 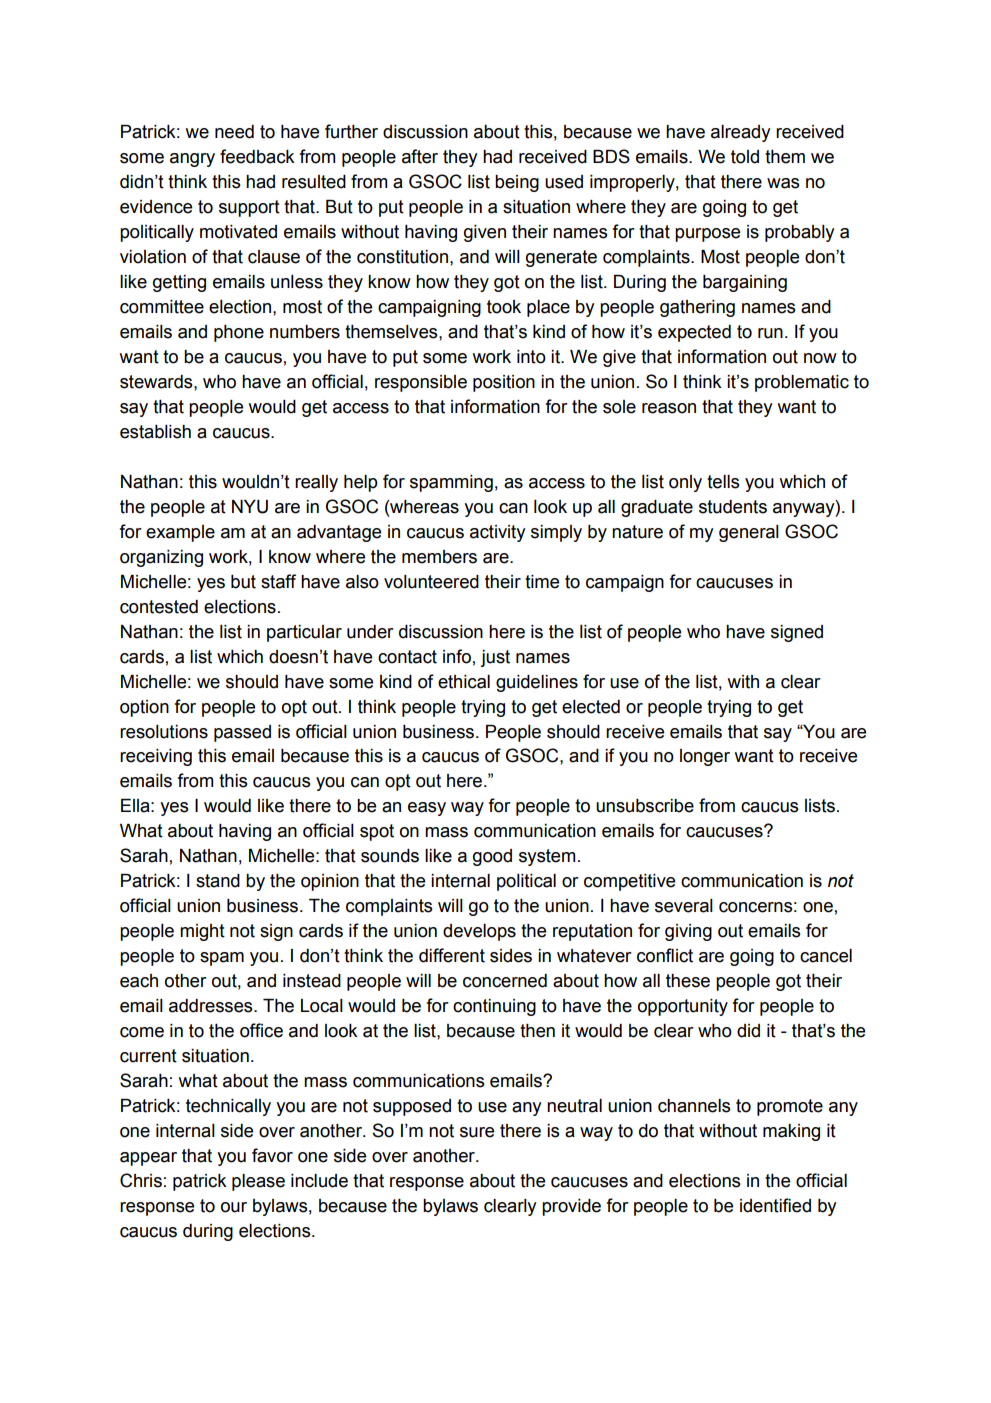 What do you see at coordinates (218, 881) in the screenshot?
I see `stand` at bounding box center [218, 881].
